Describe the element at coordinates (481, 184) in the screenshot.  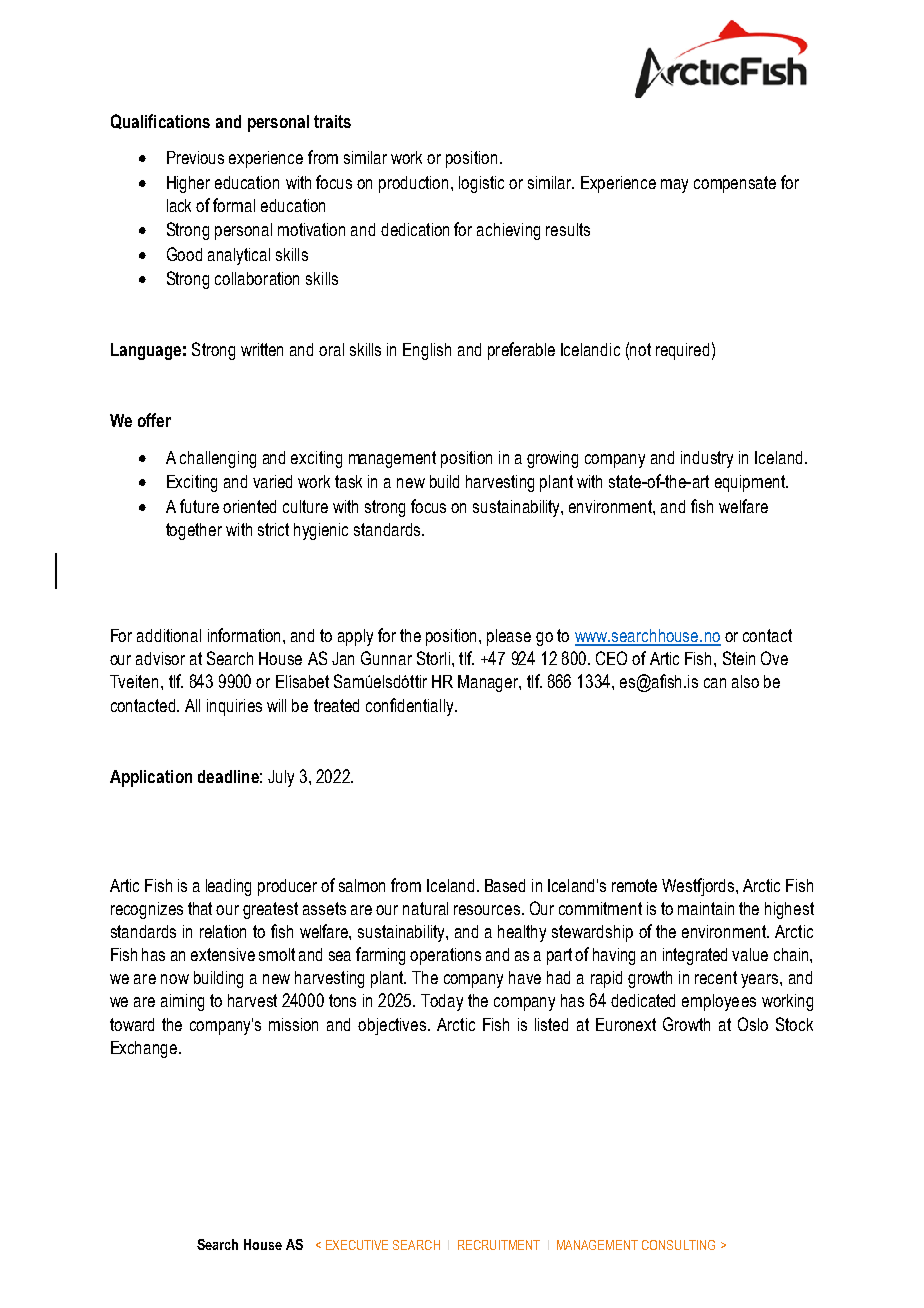
I see `logistic` at that location.
